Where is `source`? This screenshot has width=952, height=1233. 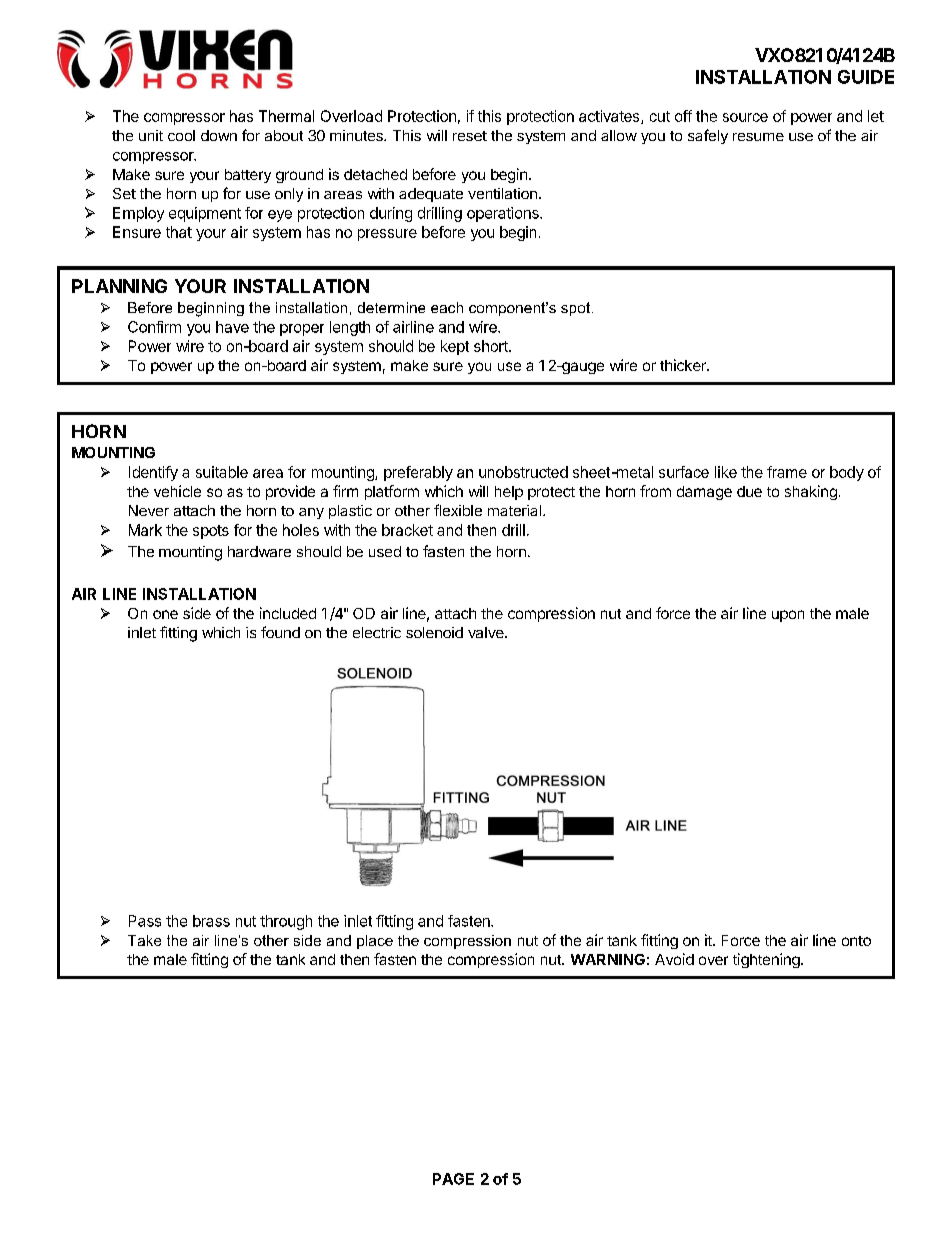
source is located at coordinates (745, 117).
